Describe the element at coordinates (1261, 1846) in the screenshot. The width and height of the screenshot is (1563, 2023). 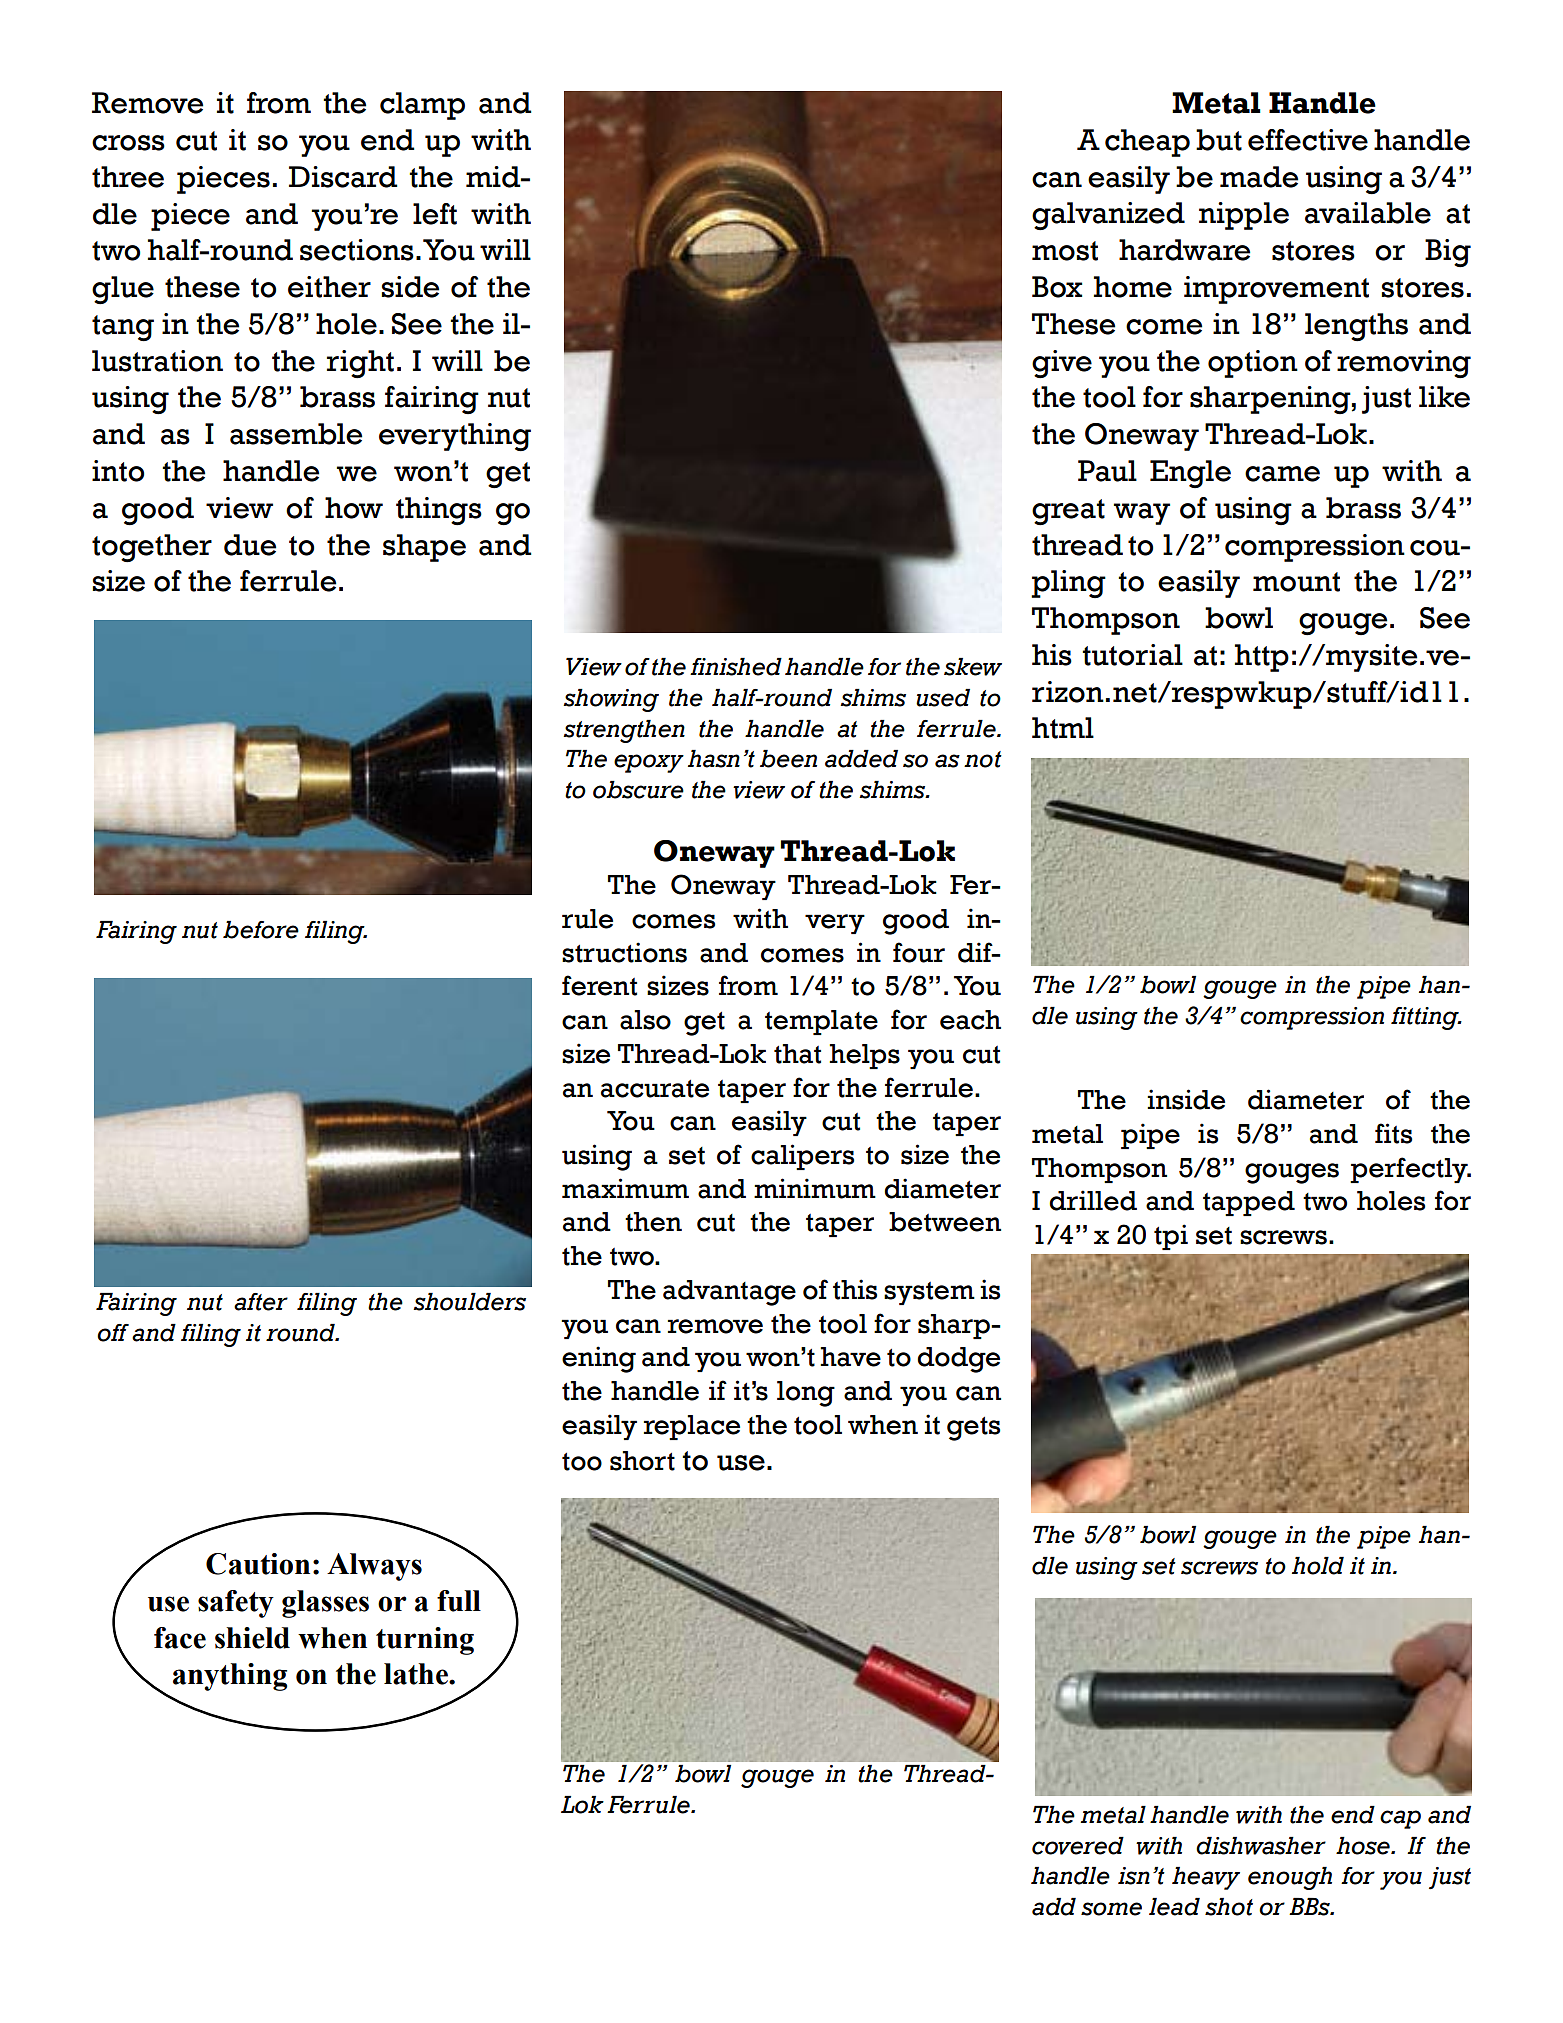
I see `dishwasher` at that location.
